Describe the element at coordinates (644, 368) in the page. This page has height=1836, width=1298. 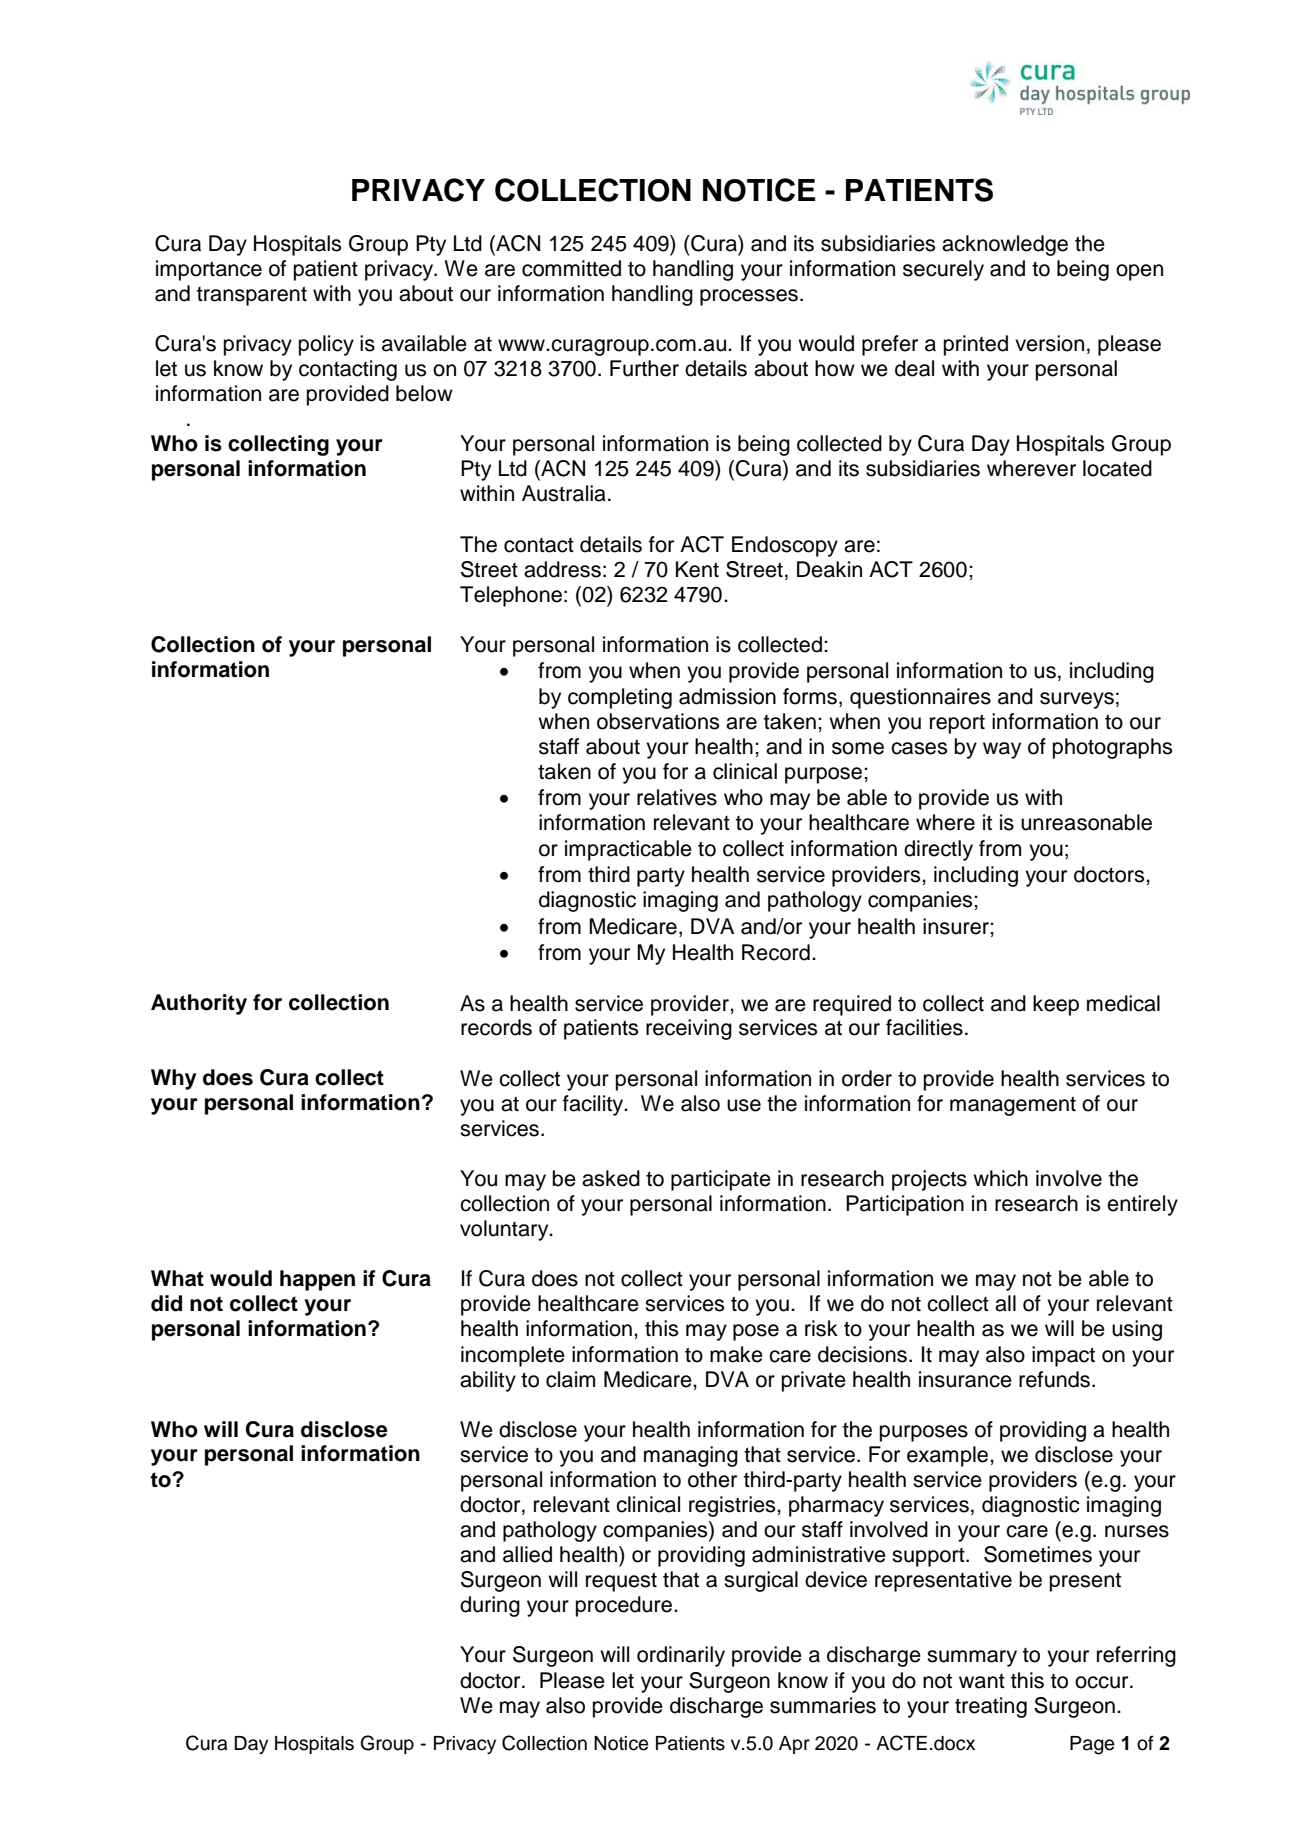
I see `Further` at that location.
